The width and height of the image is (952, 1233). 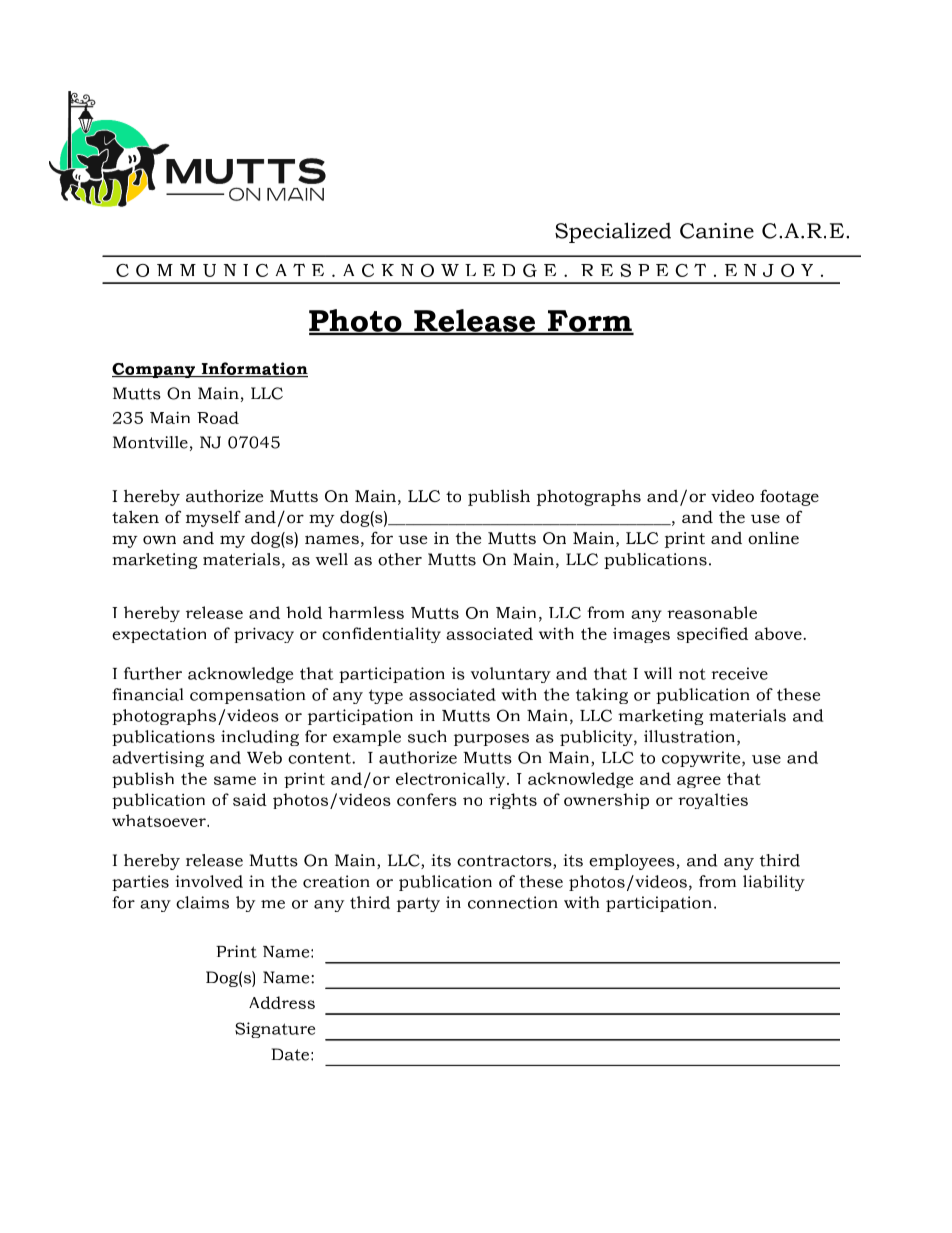 What do you see at coordinates (218, 417) in the image?
I see `Road` at bounding box center [218, 417].
